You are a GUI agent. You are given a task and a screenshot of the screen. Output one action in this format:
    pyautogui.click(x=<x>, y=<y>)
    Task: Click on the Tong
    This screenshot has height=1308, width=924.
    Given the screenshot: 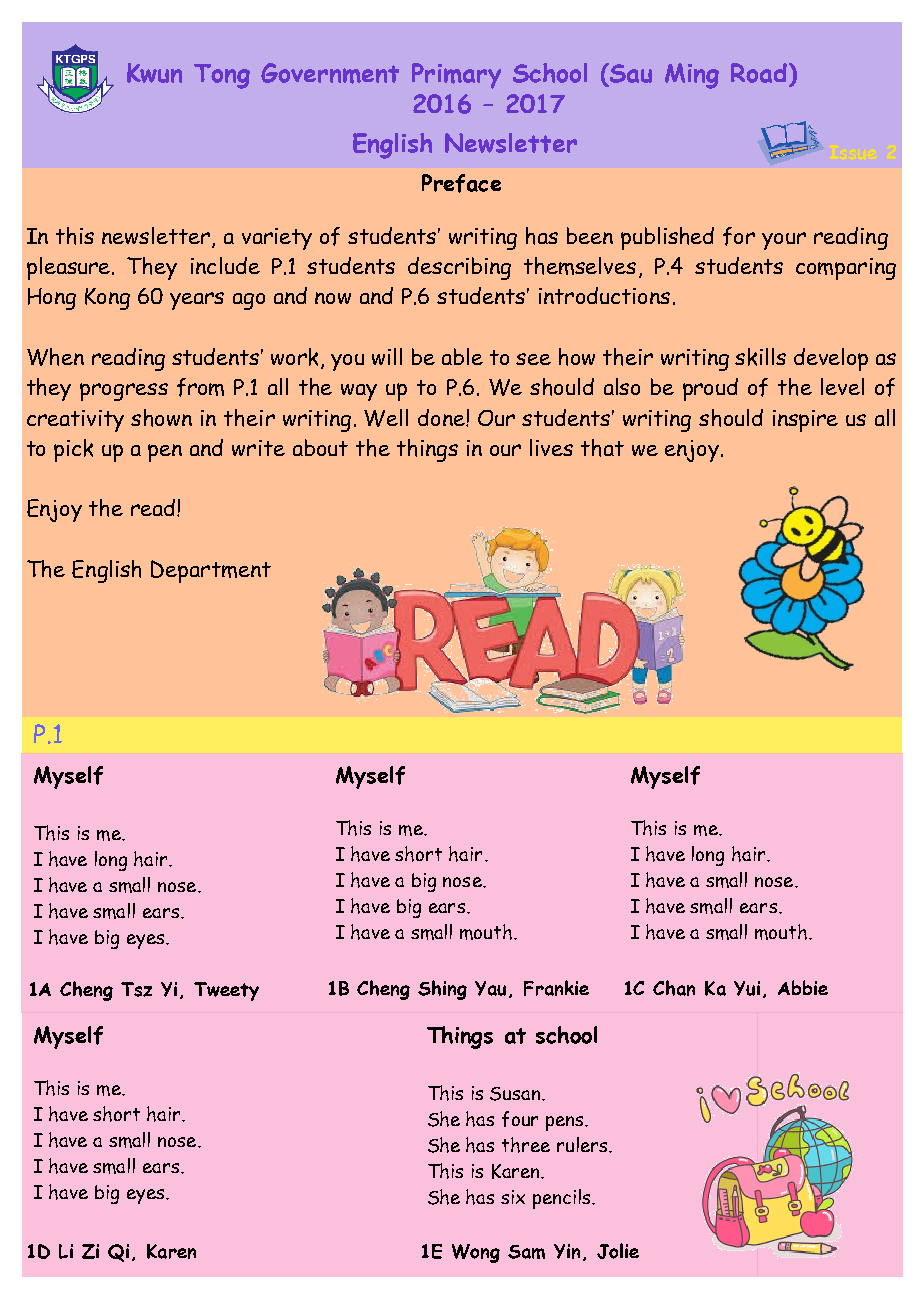 What is the action you would take?
    pyautogui.click(x=222, y=76)
